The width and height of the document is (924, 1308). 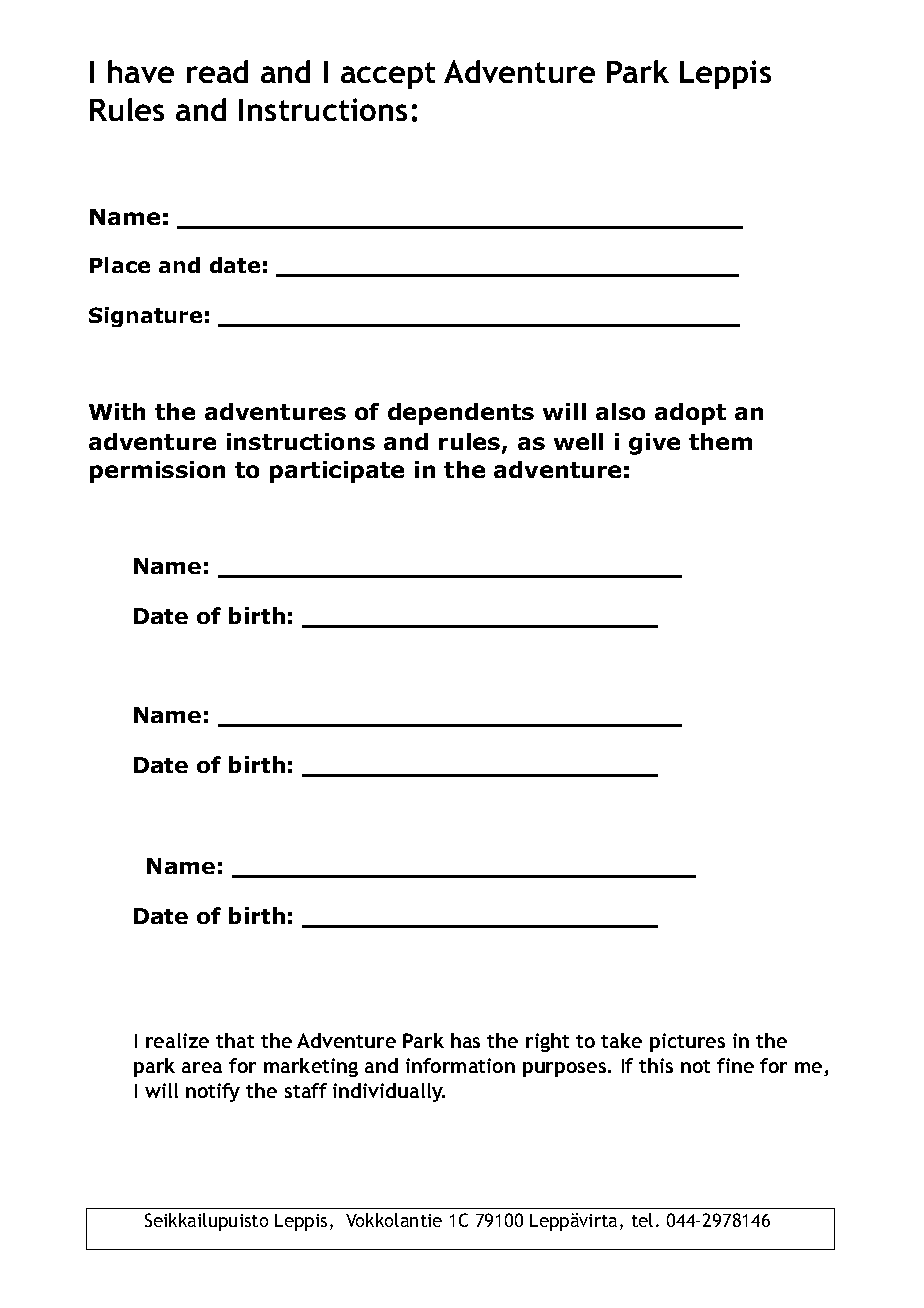 What do you see at coordinates (157, 472) in the document?
I see `permission` at bounding box center [157, 472].
